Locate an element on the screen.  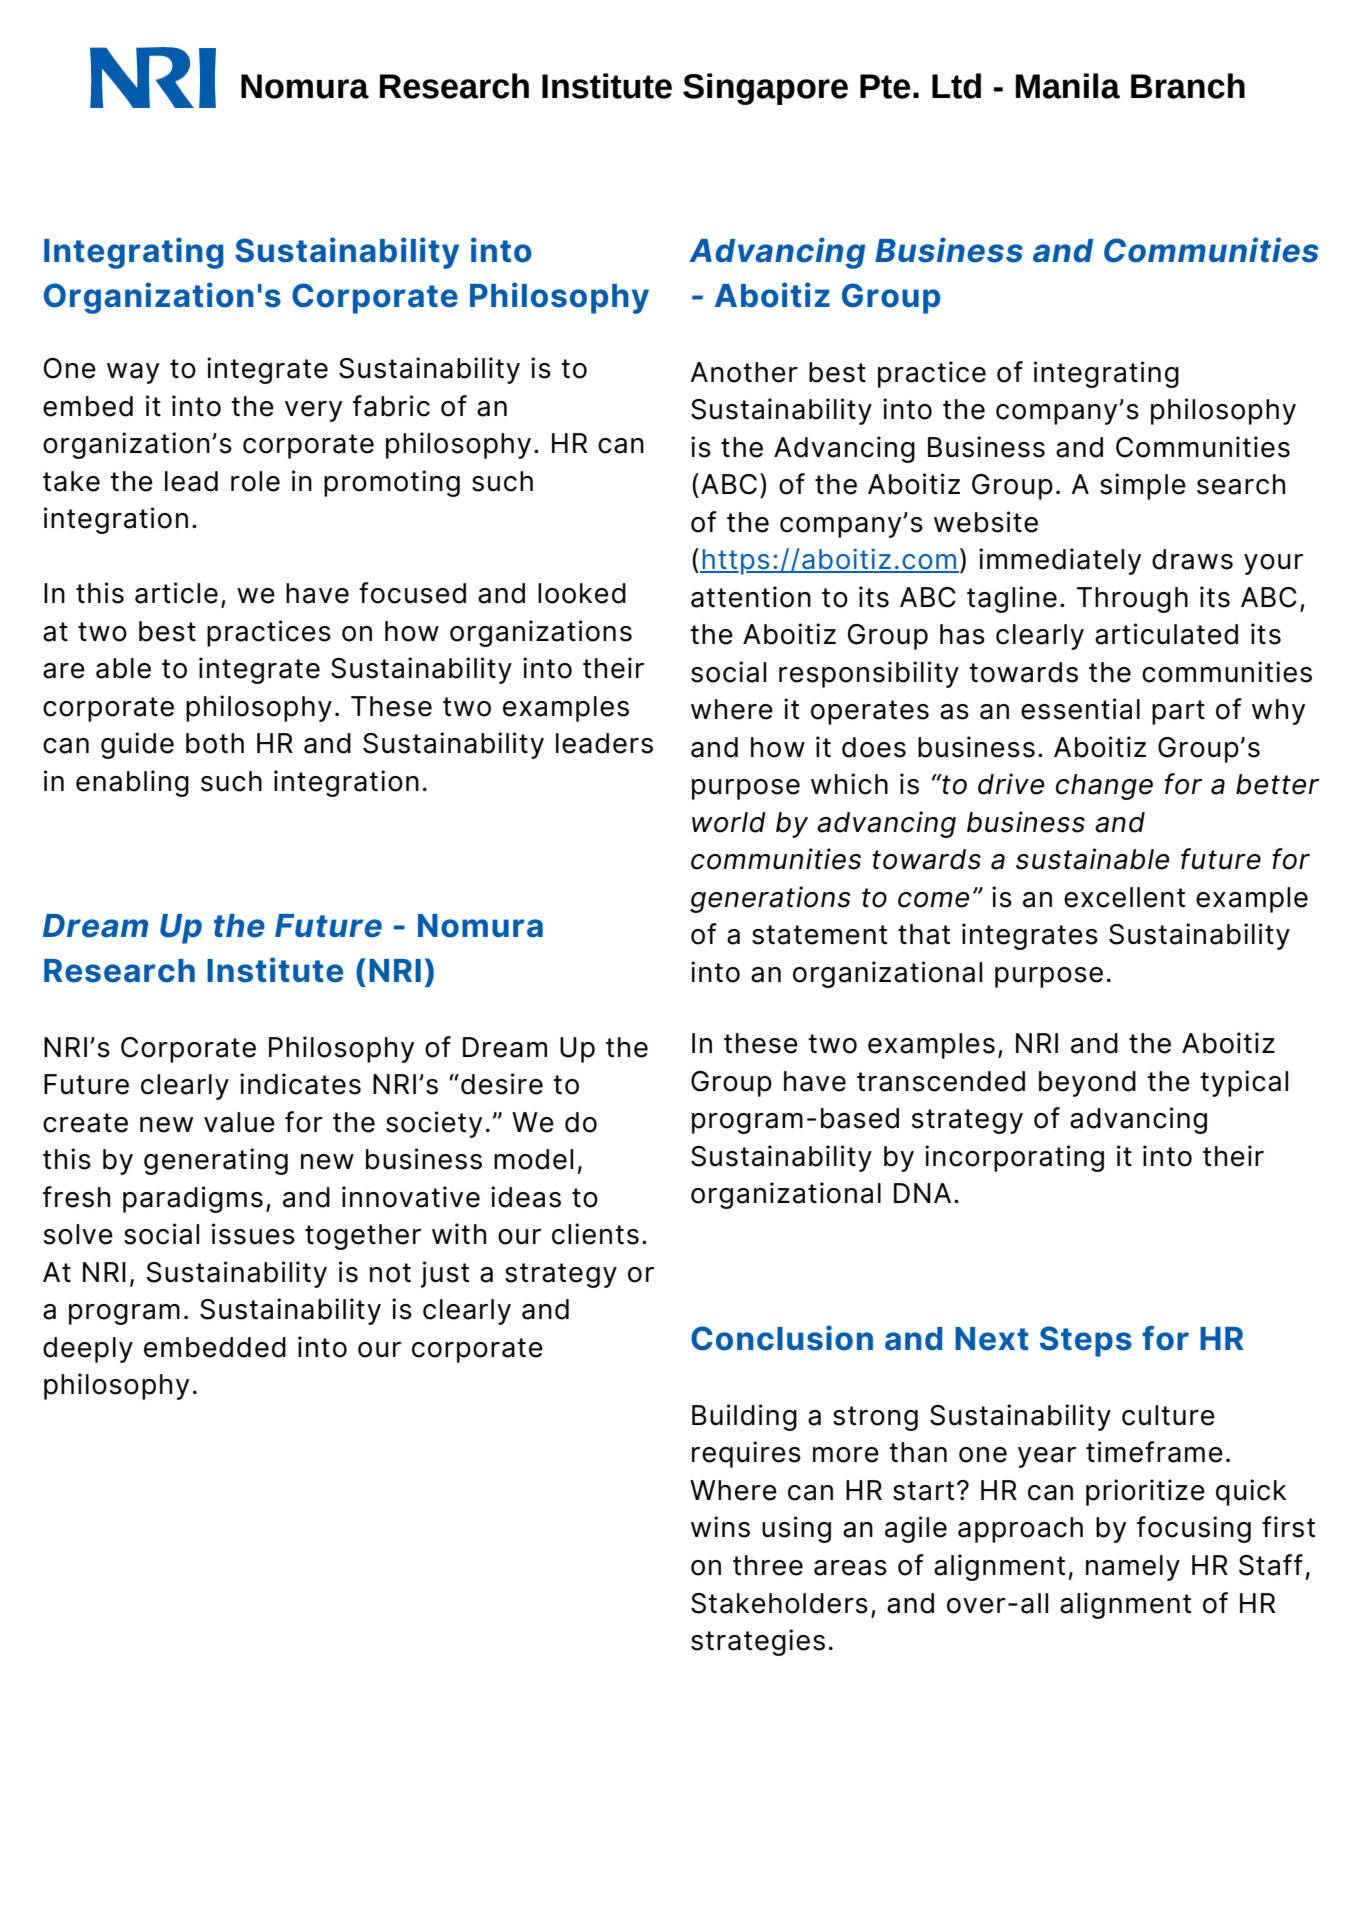
excellent is located at coordinates (1124, 897).
